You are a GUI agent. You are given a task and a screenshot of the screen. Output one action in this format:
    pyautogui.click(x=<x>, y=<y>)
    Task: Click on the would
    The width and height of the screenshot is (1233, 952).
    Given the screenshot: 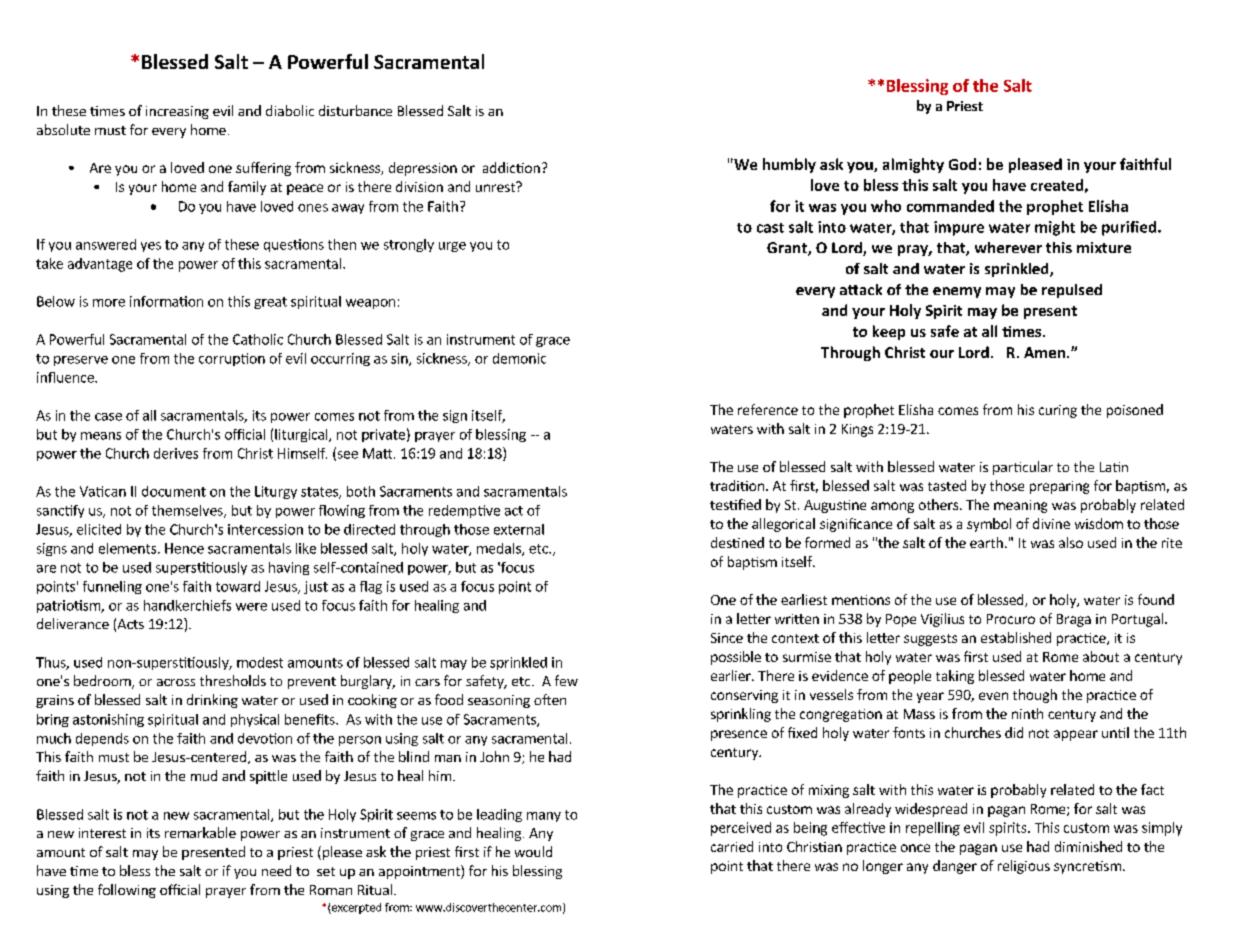 What is the action you would take?
    pyautogui.click(x=533, y=851)
